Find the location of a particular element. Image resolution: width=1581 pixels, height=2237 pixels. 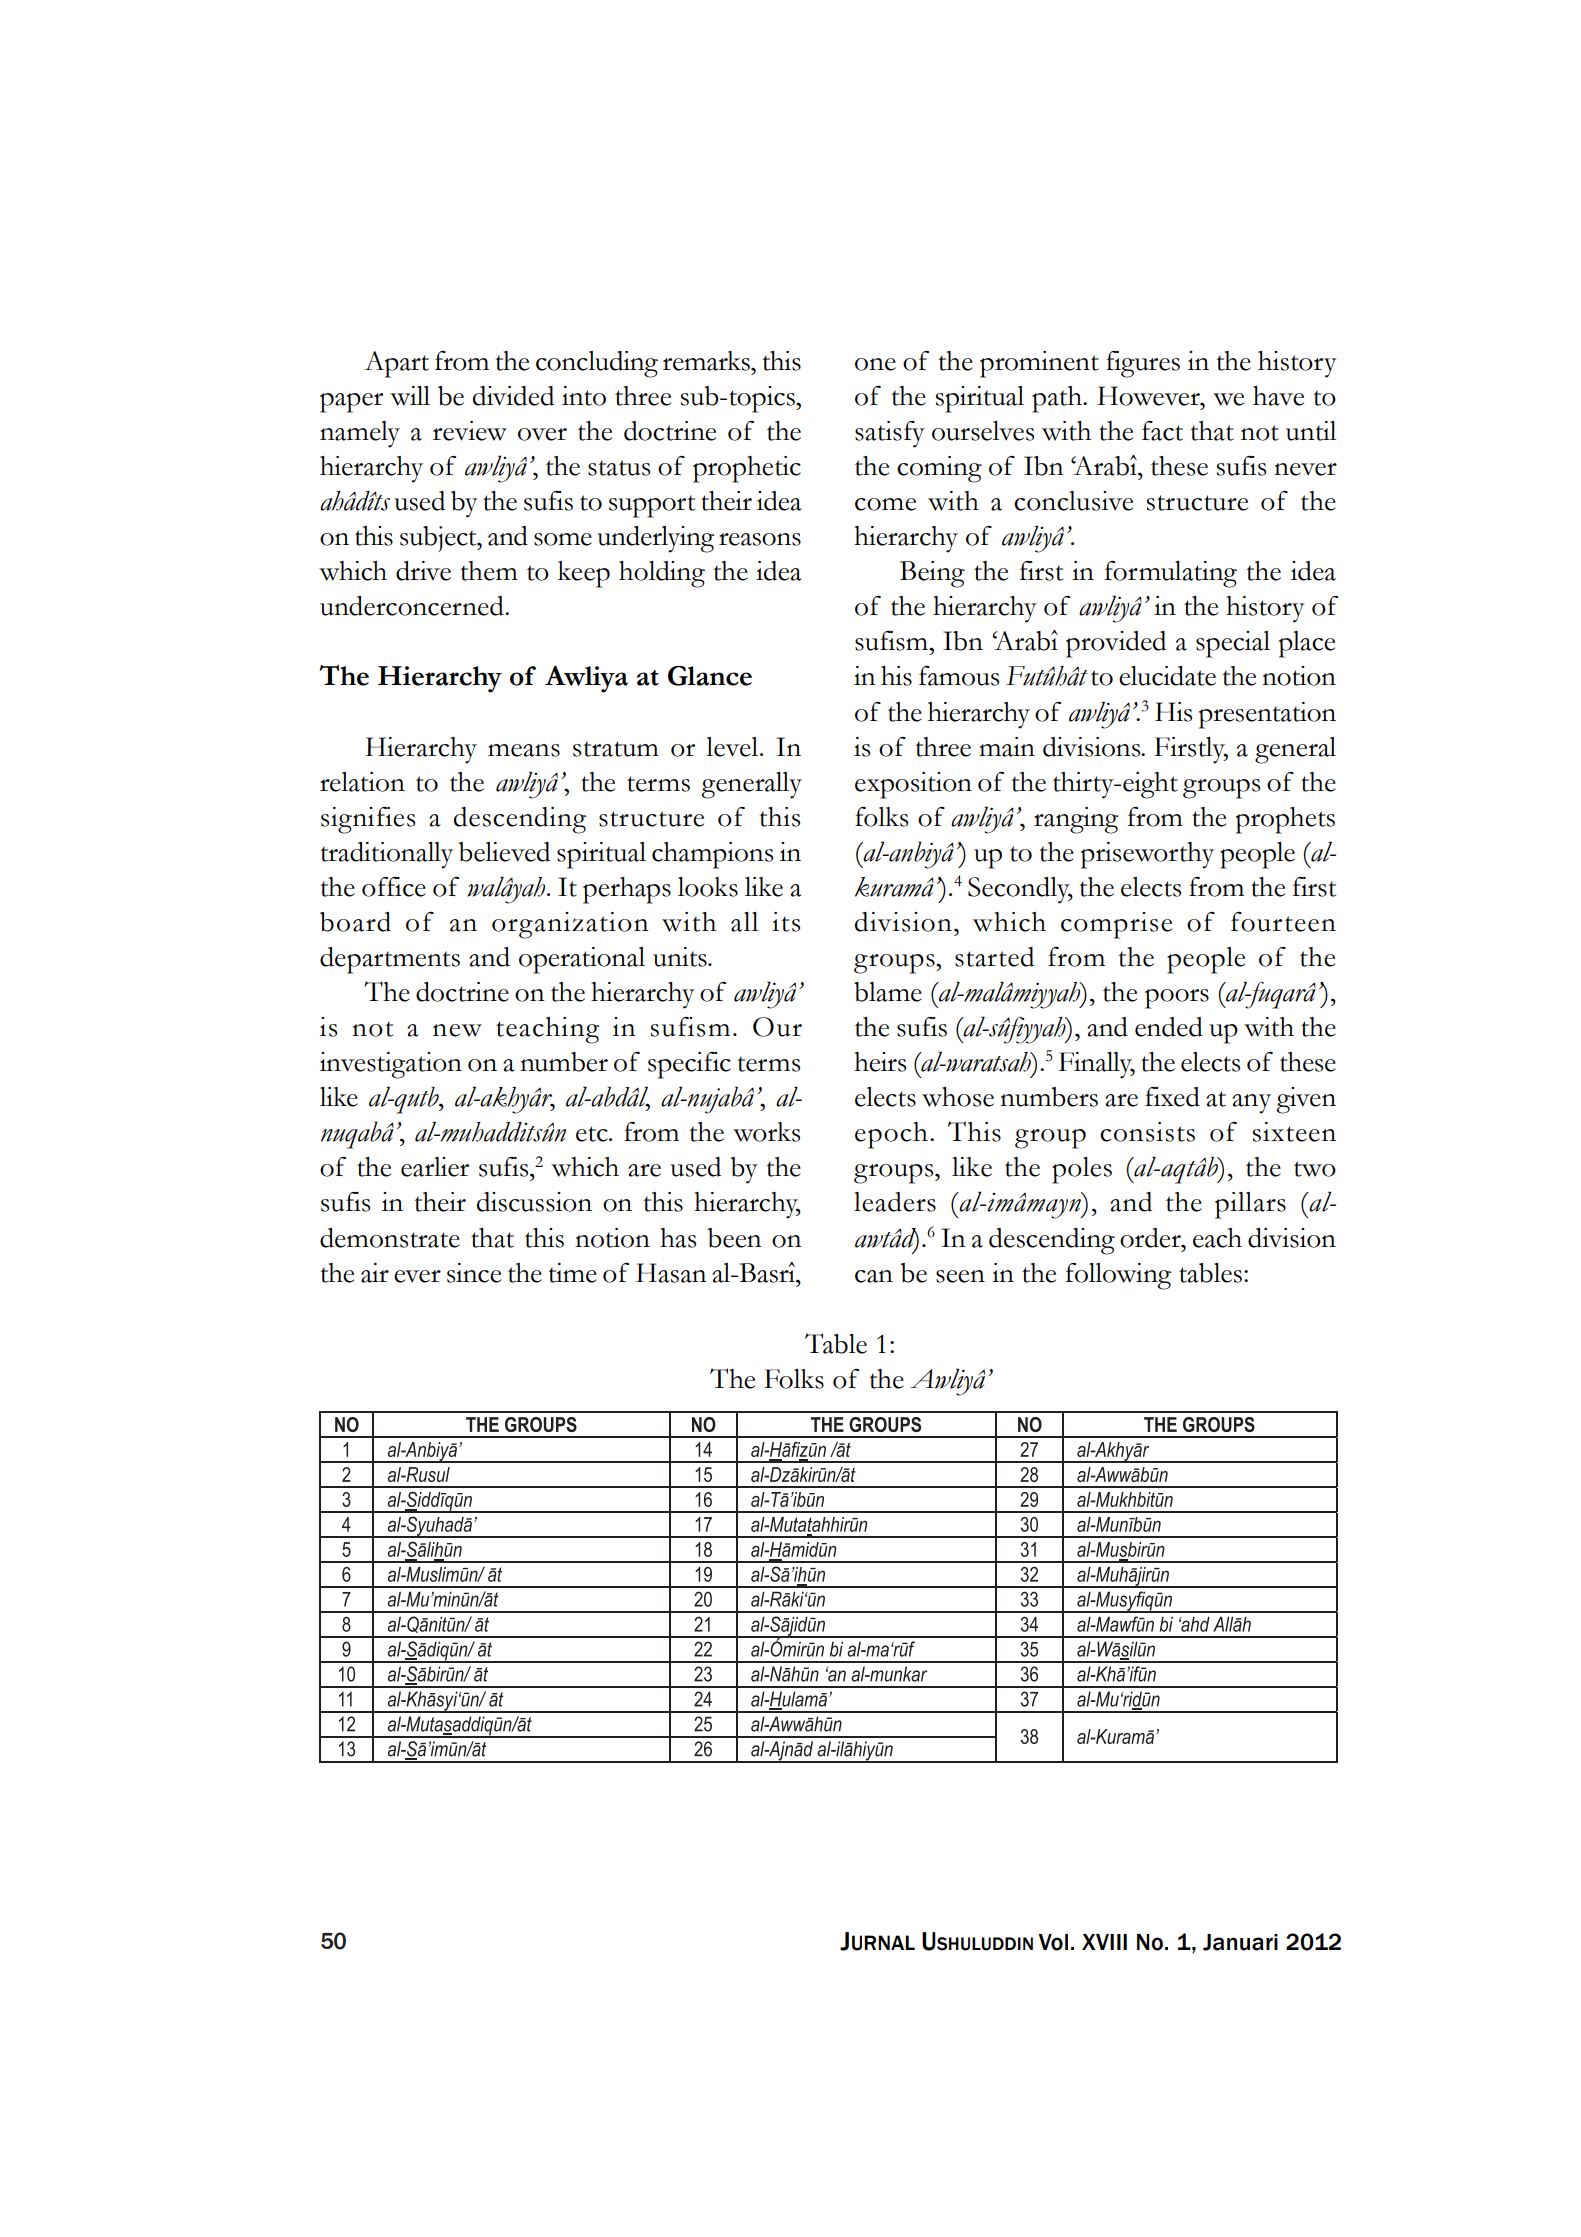

means is located at coordinates (524, 750).
